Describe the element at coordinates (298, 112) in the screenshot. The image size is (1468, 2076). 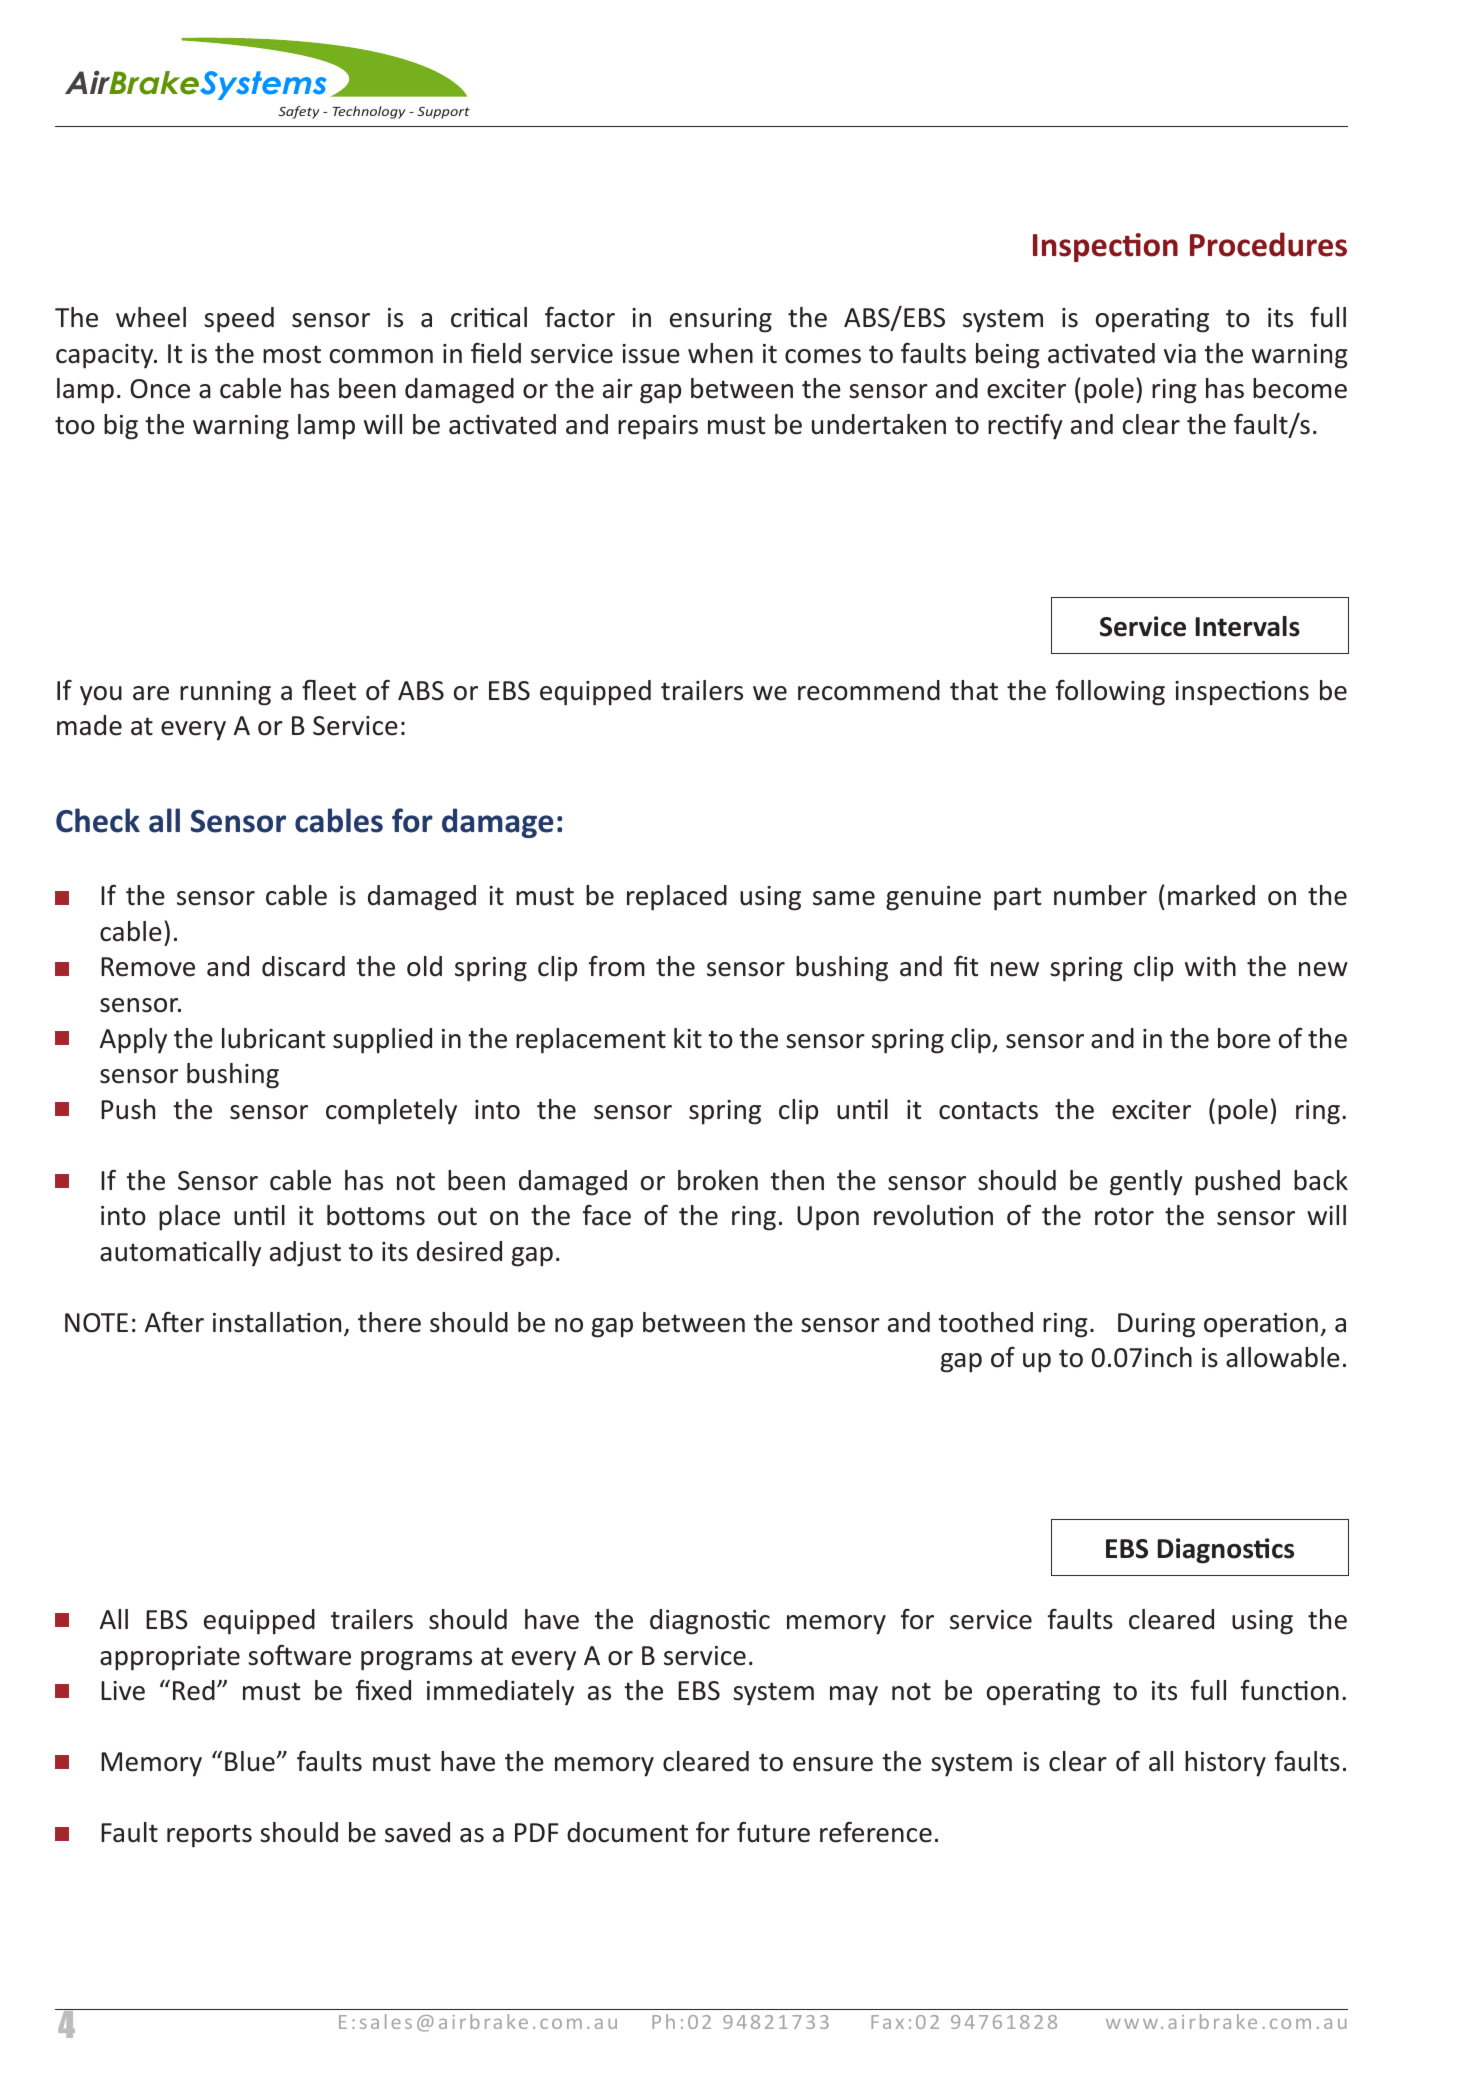
I see `Safety` at that location.
